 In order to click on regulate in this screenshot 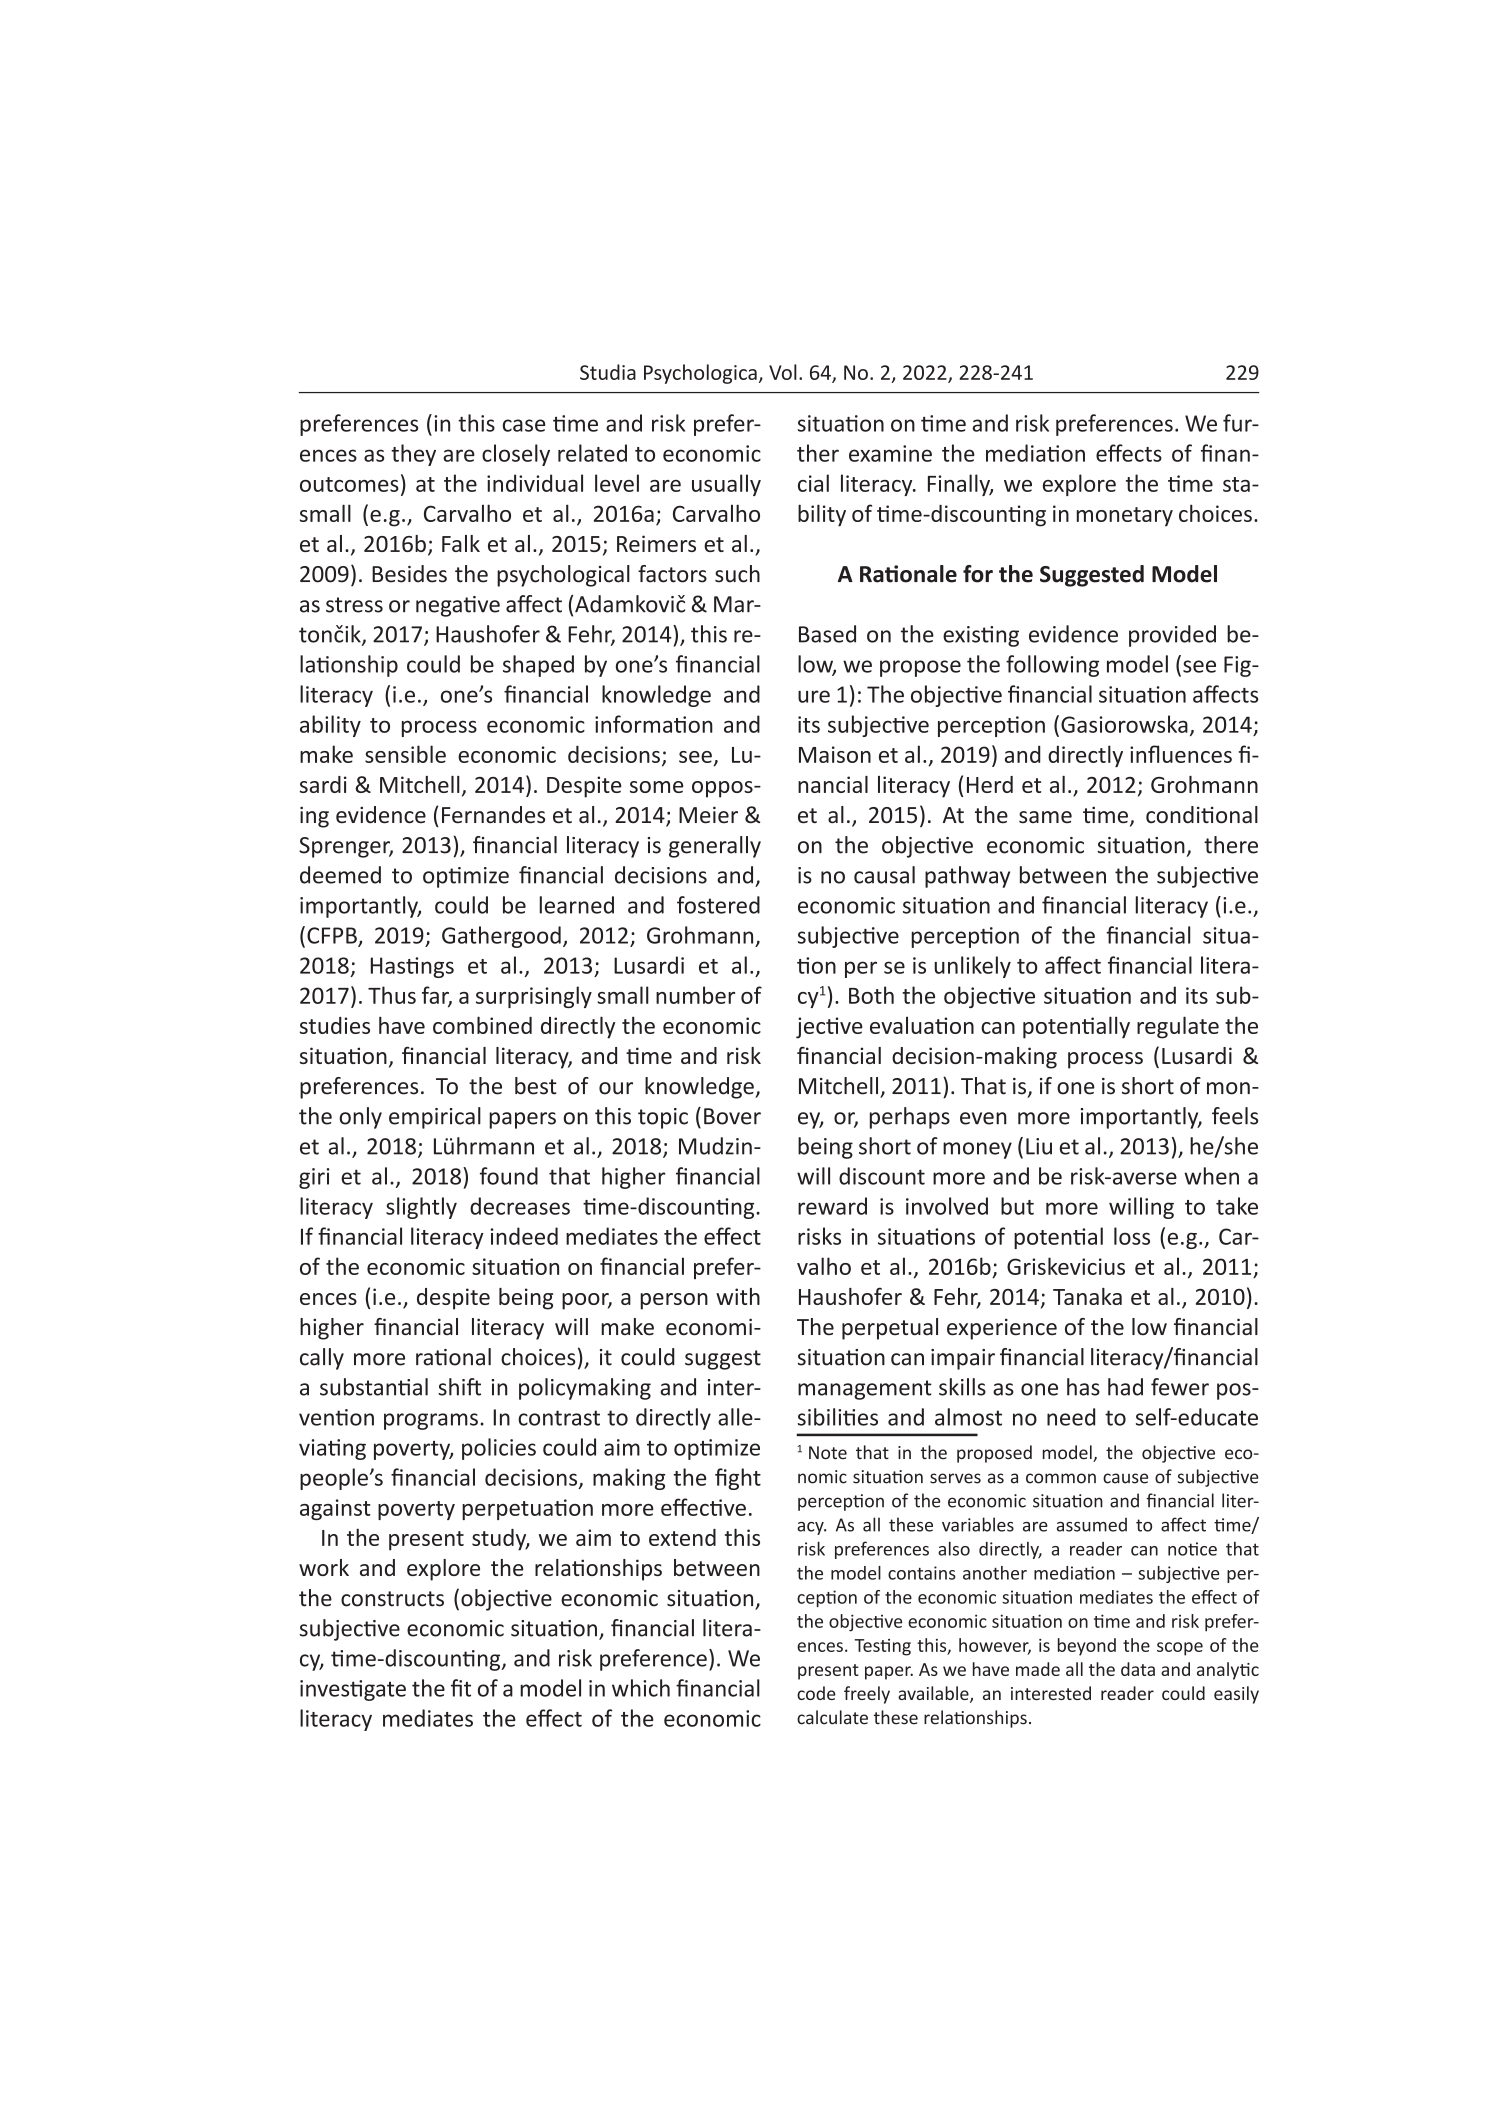, I will do `click(1178, 1027)`.
